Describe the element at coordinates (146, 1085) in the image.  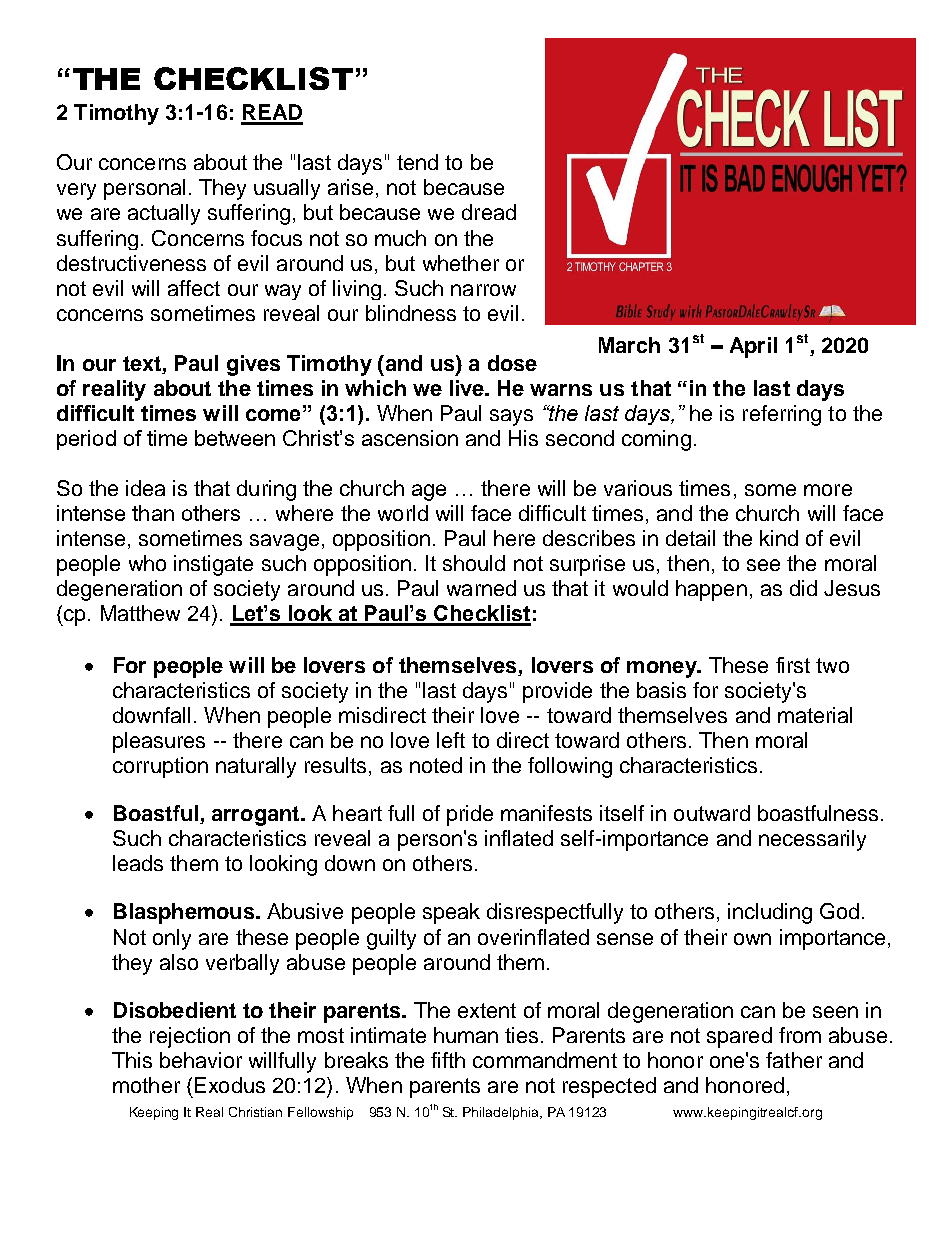
I see `mother` at that location.
